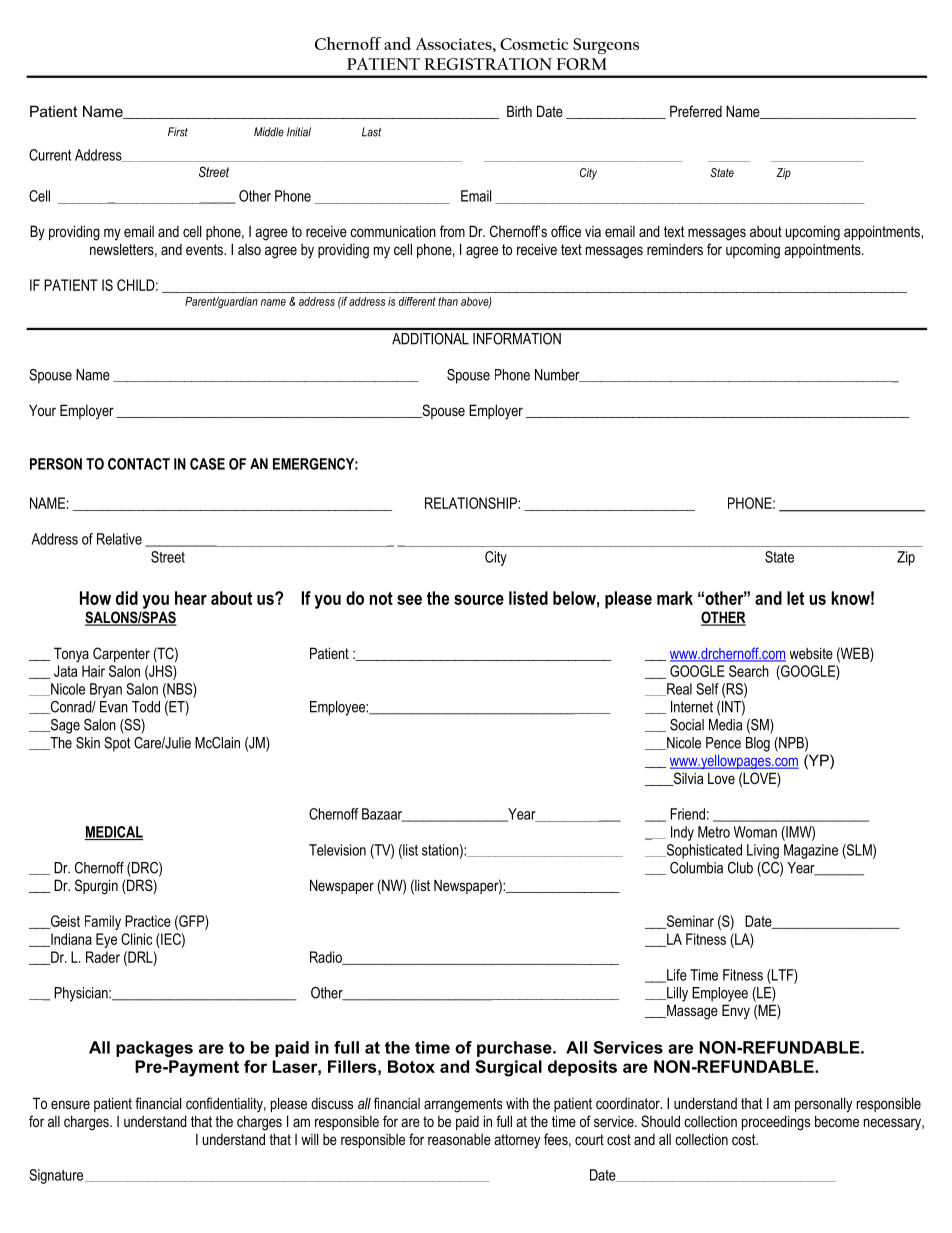 The height and width of the page is (1233, 952). I want to click on than, so click(448, 301).
